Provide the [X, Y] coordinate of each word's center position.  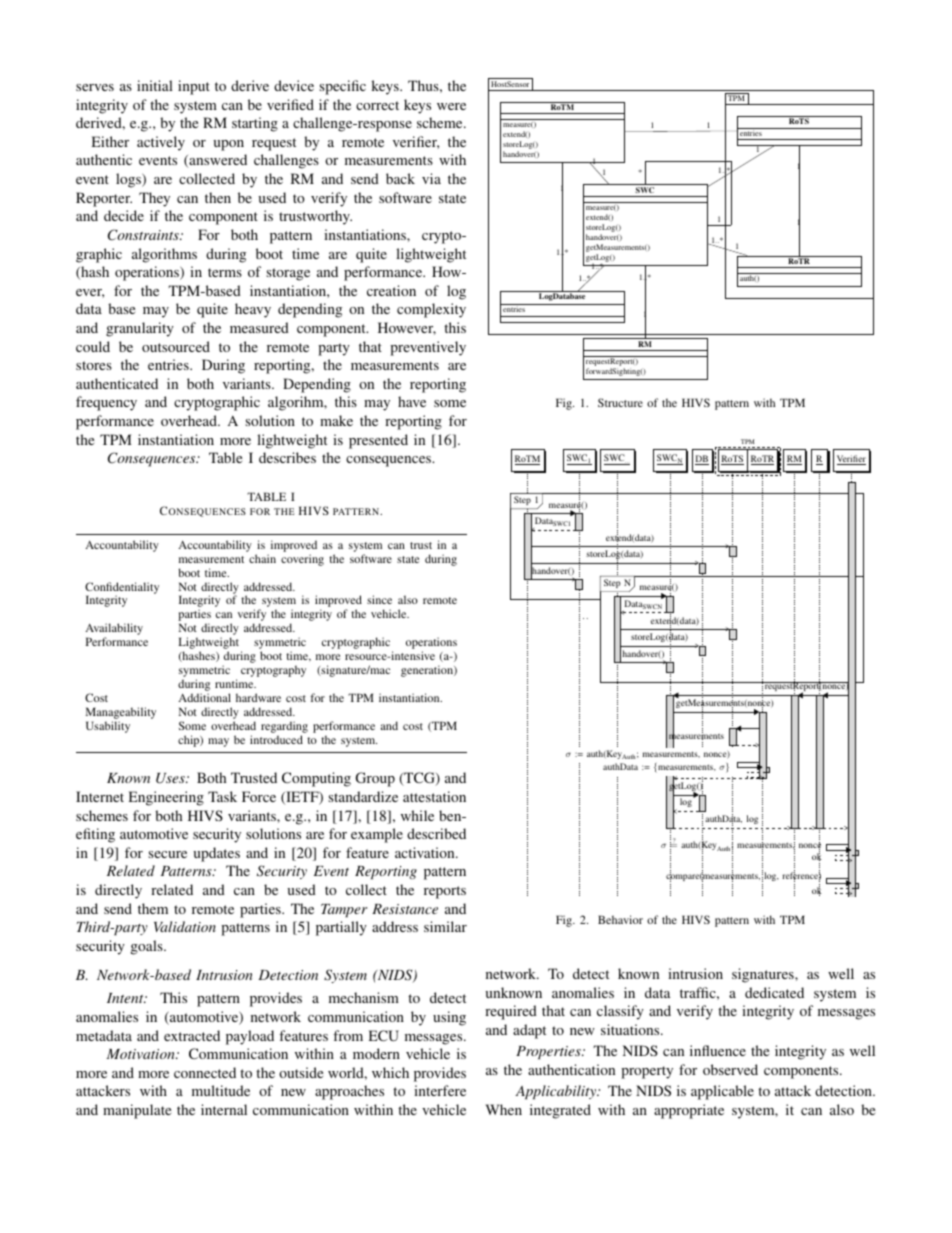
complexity [431, 310]
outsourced [176, 346]
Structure [620, 402]
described [436, 833]
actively [161, 143]
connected [205, 1072]
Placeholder [799, 120]
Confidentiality [122, 589]
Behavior [620, 919]
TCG [419, 779]
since [379, 599]
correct [377, 105]
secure [167, 854]
